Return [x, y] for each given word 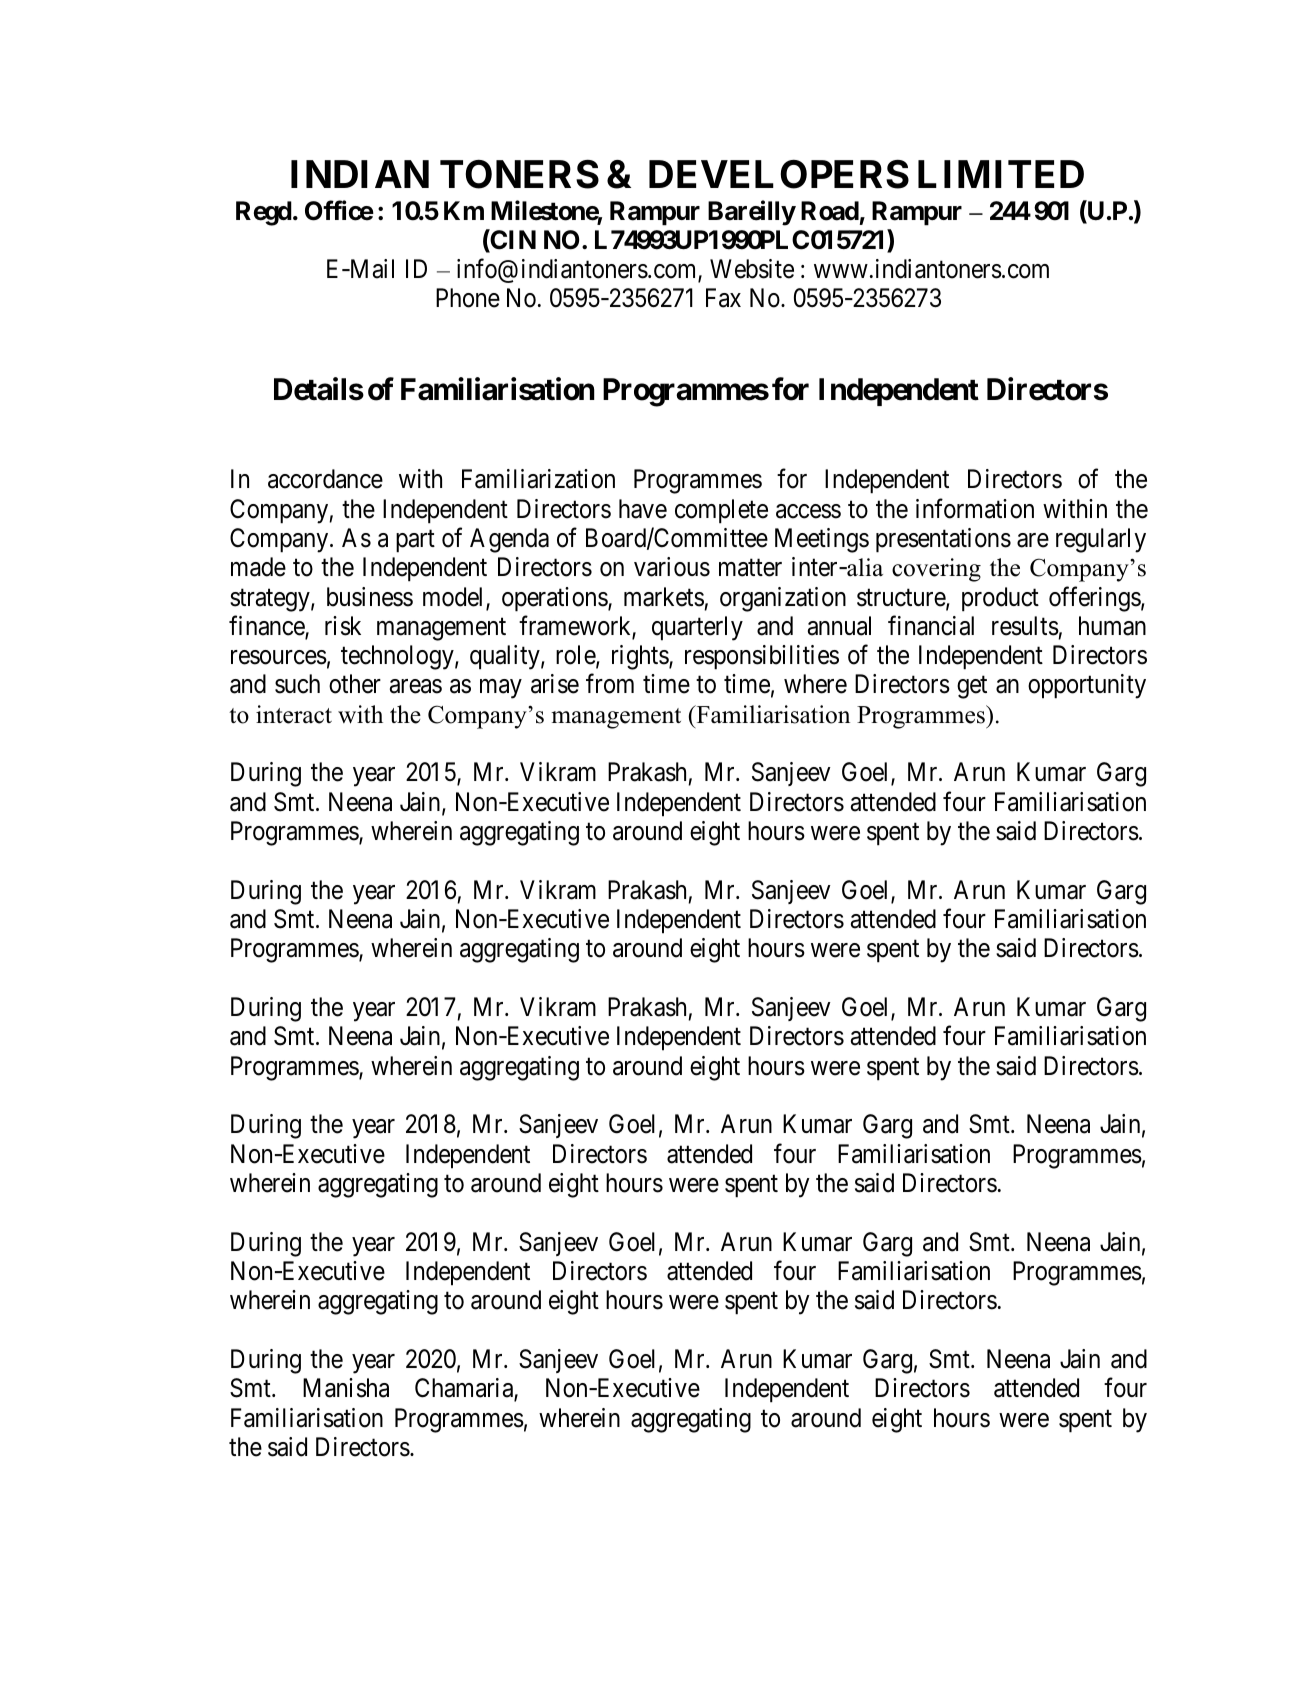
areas [416, 687]
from [610, 684]
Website [752, 269]
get [972, 688]
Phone [468, 298]
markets [664, 597]
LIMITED [1001, 174]
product [1000, 599]
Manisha [346, 1388]
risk [343, 626]
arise [555, 684]
